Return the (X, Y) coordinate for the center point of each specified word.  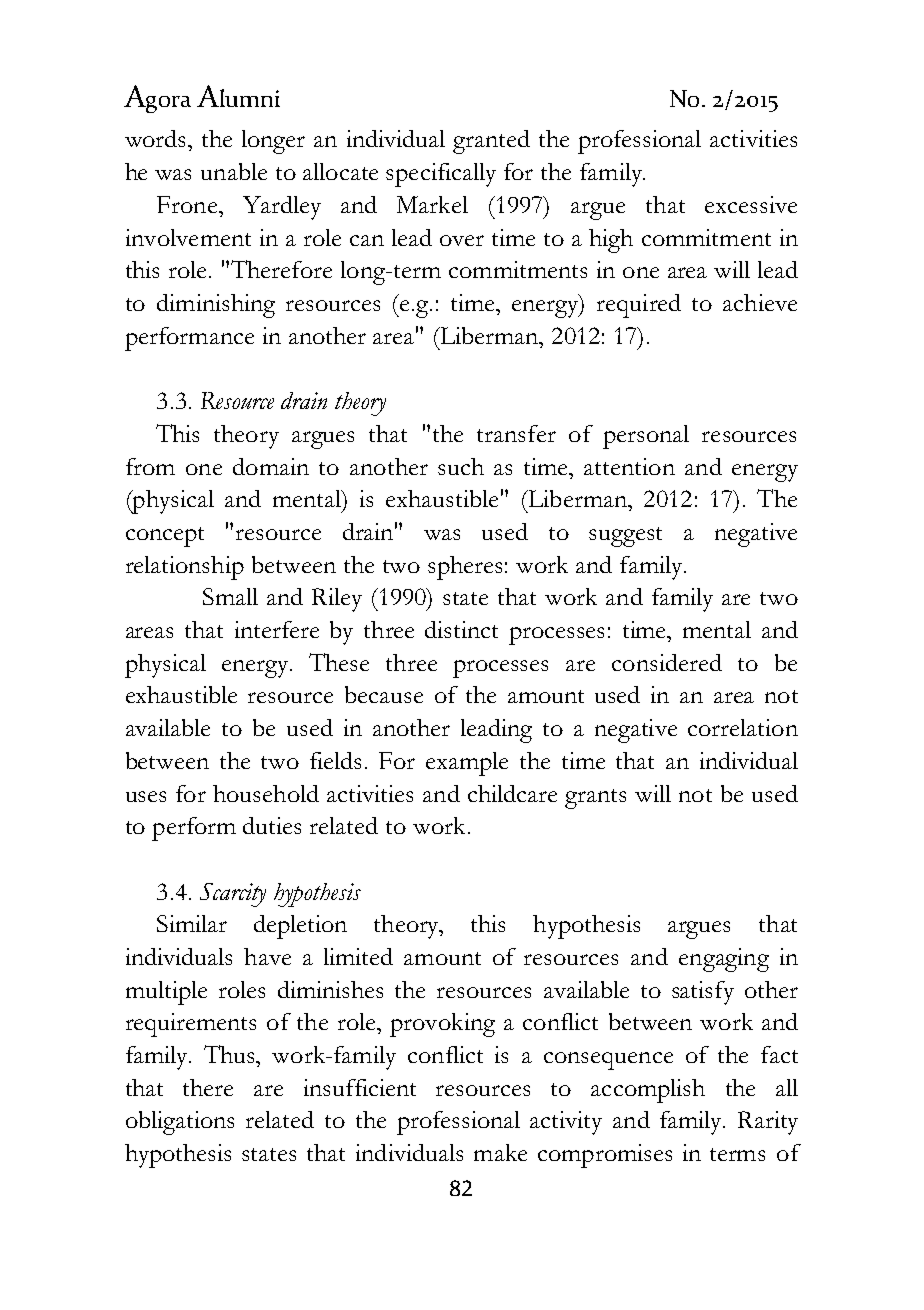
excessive (751, 204)
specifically (441, 175)
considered (667, 662)
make (500, 1152)
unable (234, 171)
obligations (180, 1123)
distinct (461, 629)
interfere (277, 629)
